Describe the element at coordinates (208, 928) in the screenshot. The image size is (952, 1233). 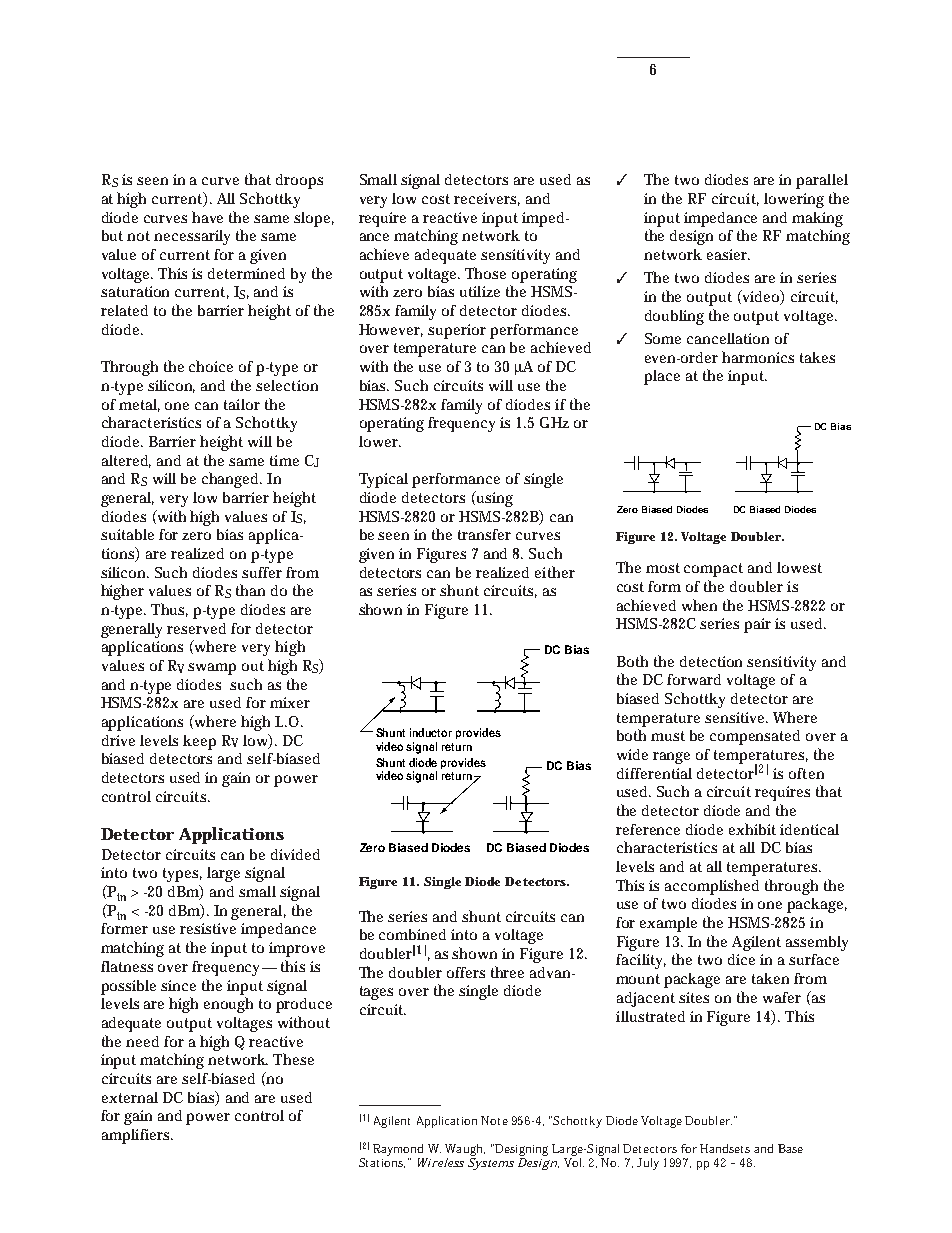
I see `resistive` at that location.
